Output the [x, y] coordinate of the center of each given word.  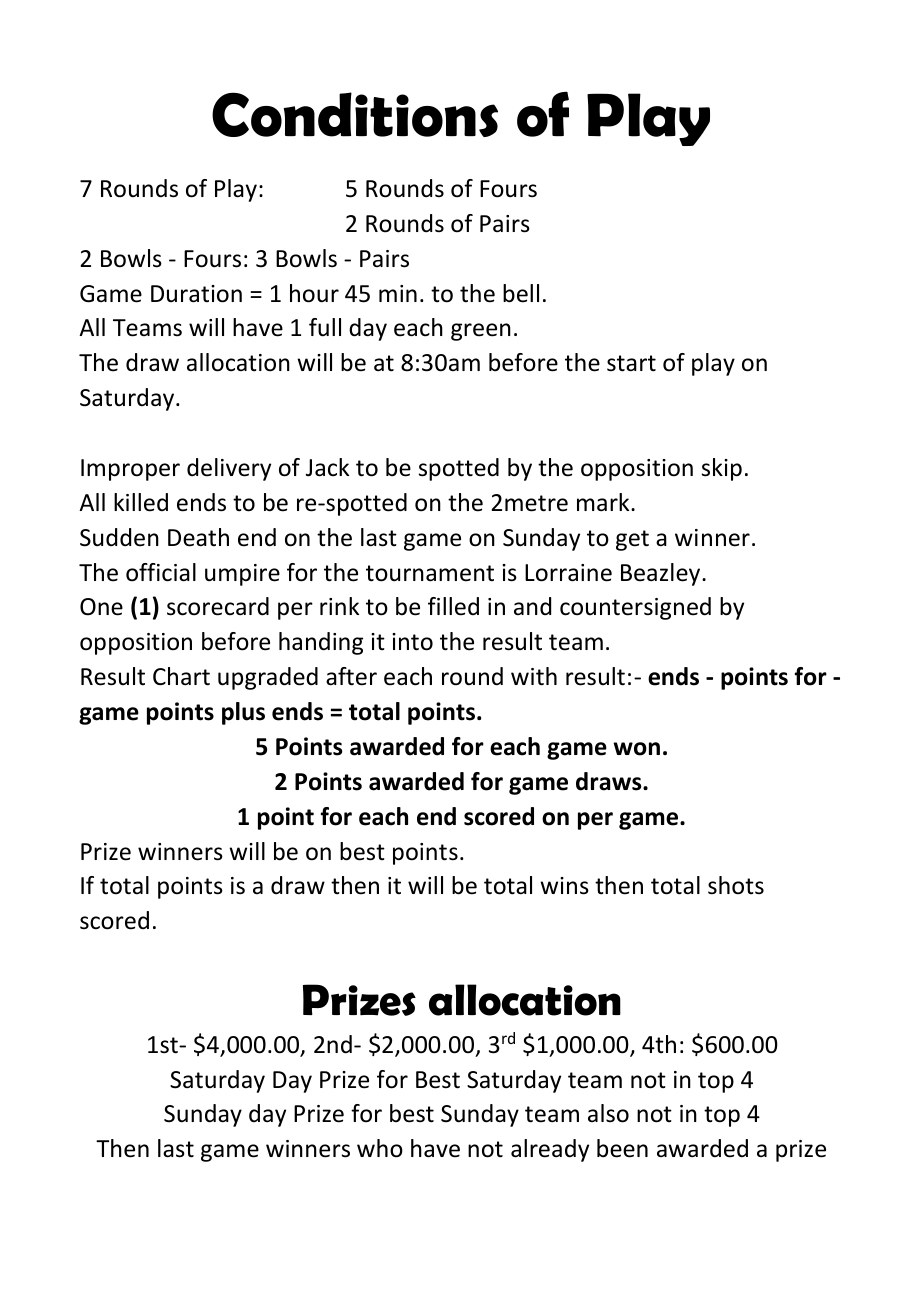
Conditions [355, 114]
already [550, 1150]
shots [736, 885]
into [412, 642]
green [481, 332]
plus [243, 713]
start [631, 363]
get [632, 540]
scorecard [218, 606]
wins [564, 886]
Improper [130, 470]
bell [521, 293]
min [398, 293]
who [380, 1148]
